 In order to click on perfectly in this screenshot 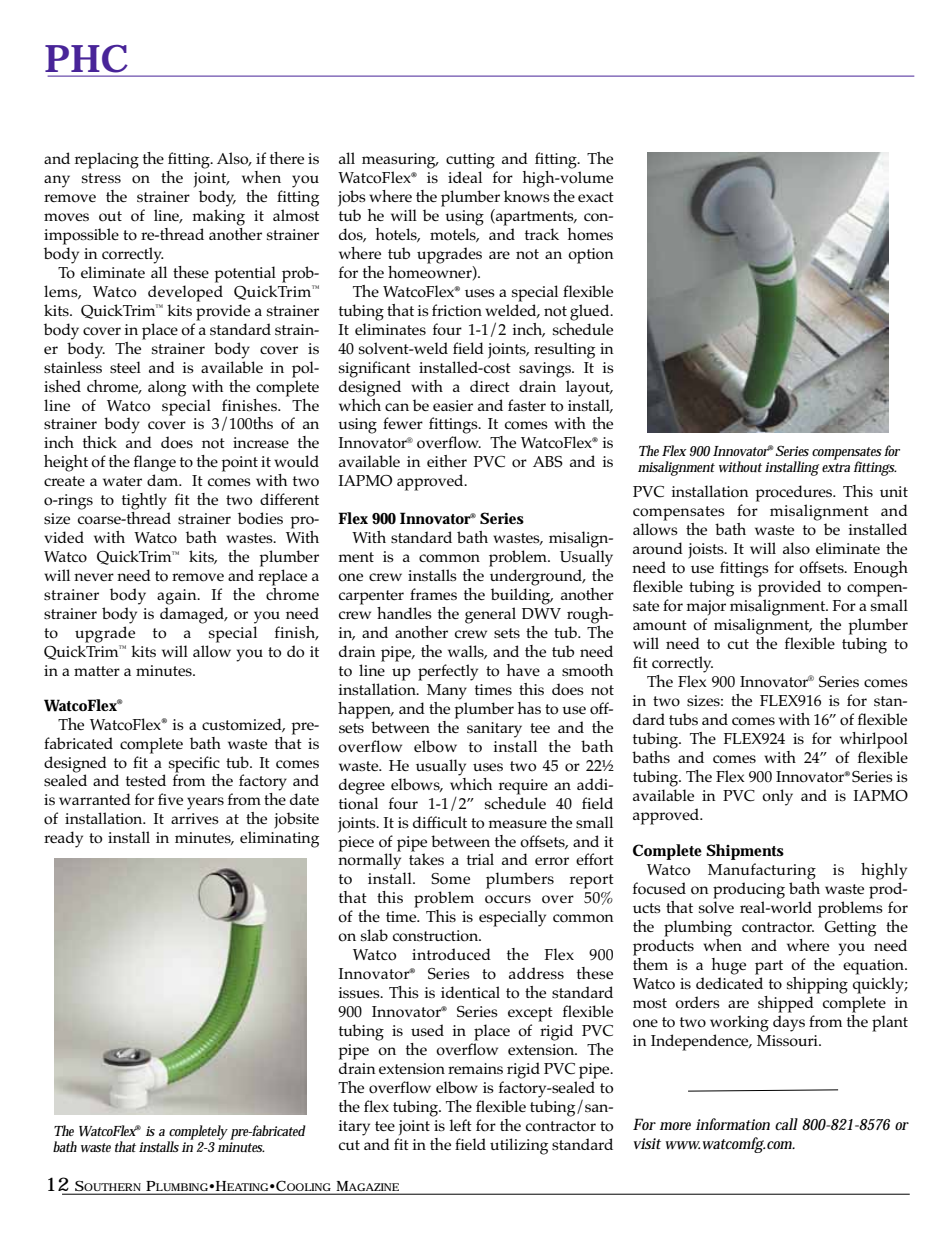, I will do `click(448, 672)`.
